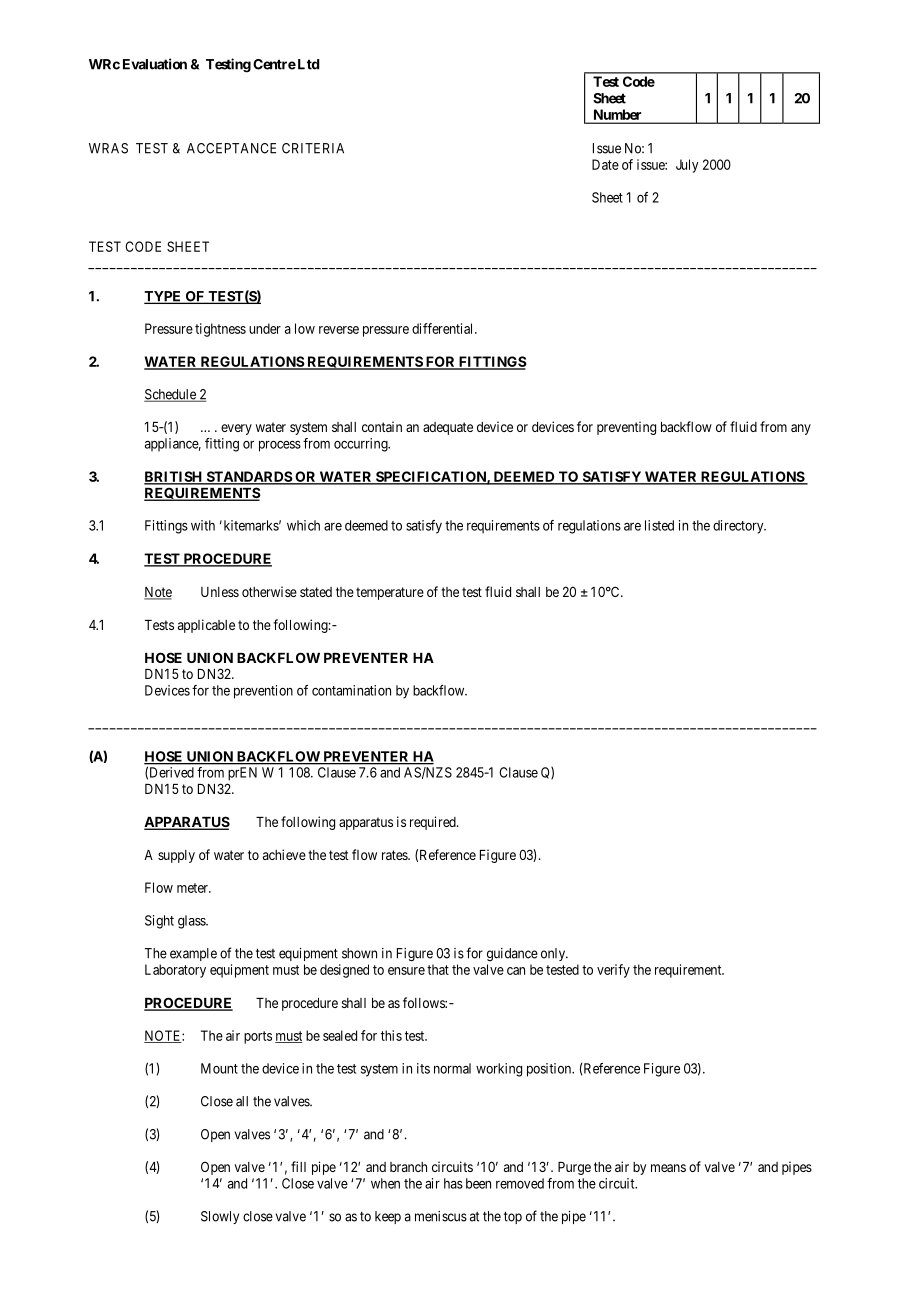 This image has width=924, height=1308. I want to click on guidance, so click(512, 954).
